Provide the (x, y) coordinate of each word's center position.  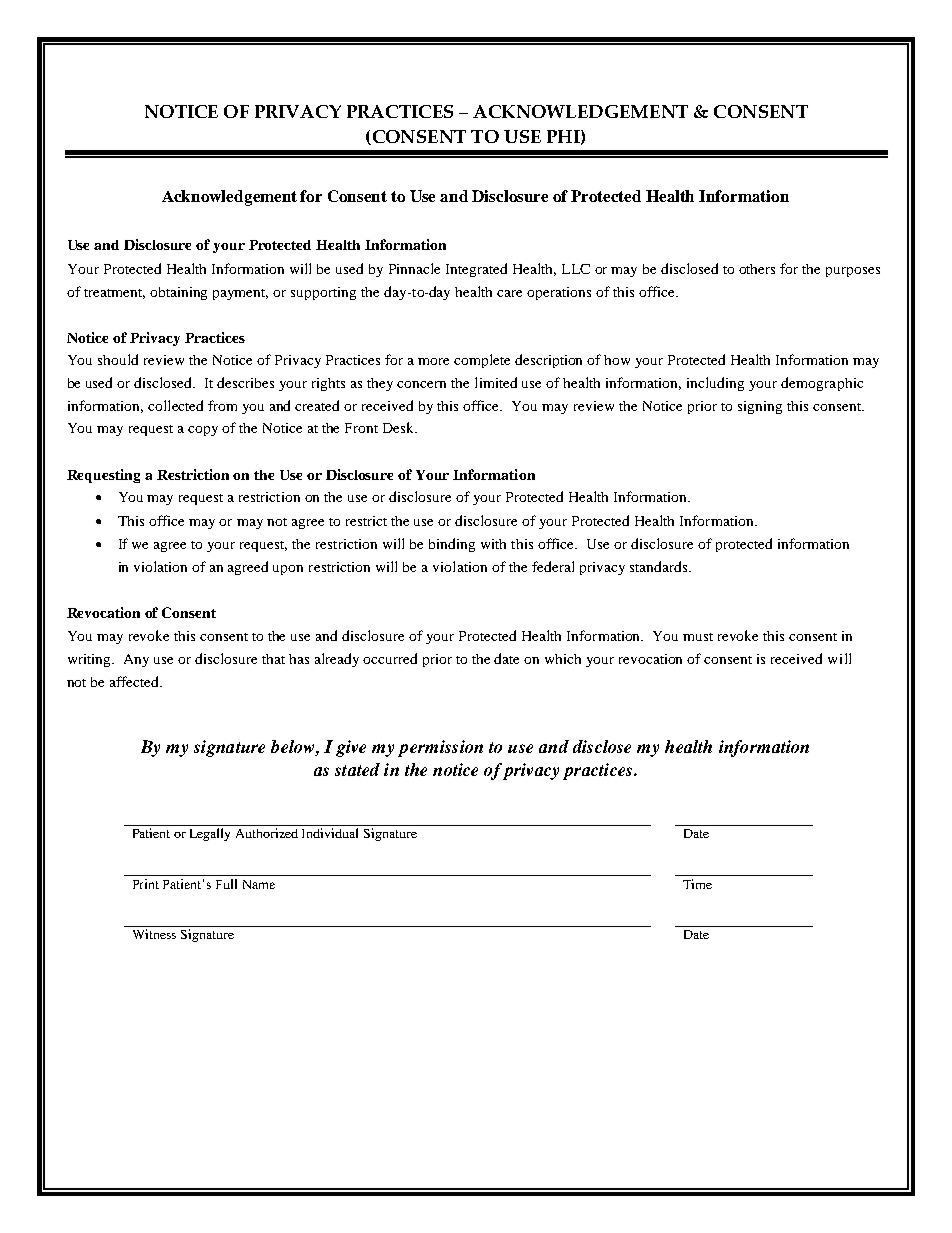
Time (697, 884)
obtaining (178, 293)
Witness (154, 934)
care (509, 293)
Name (259, 884)
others (757, 269)
